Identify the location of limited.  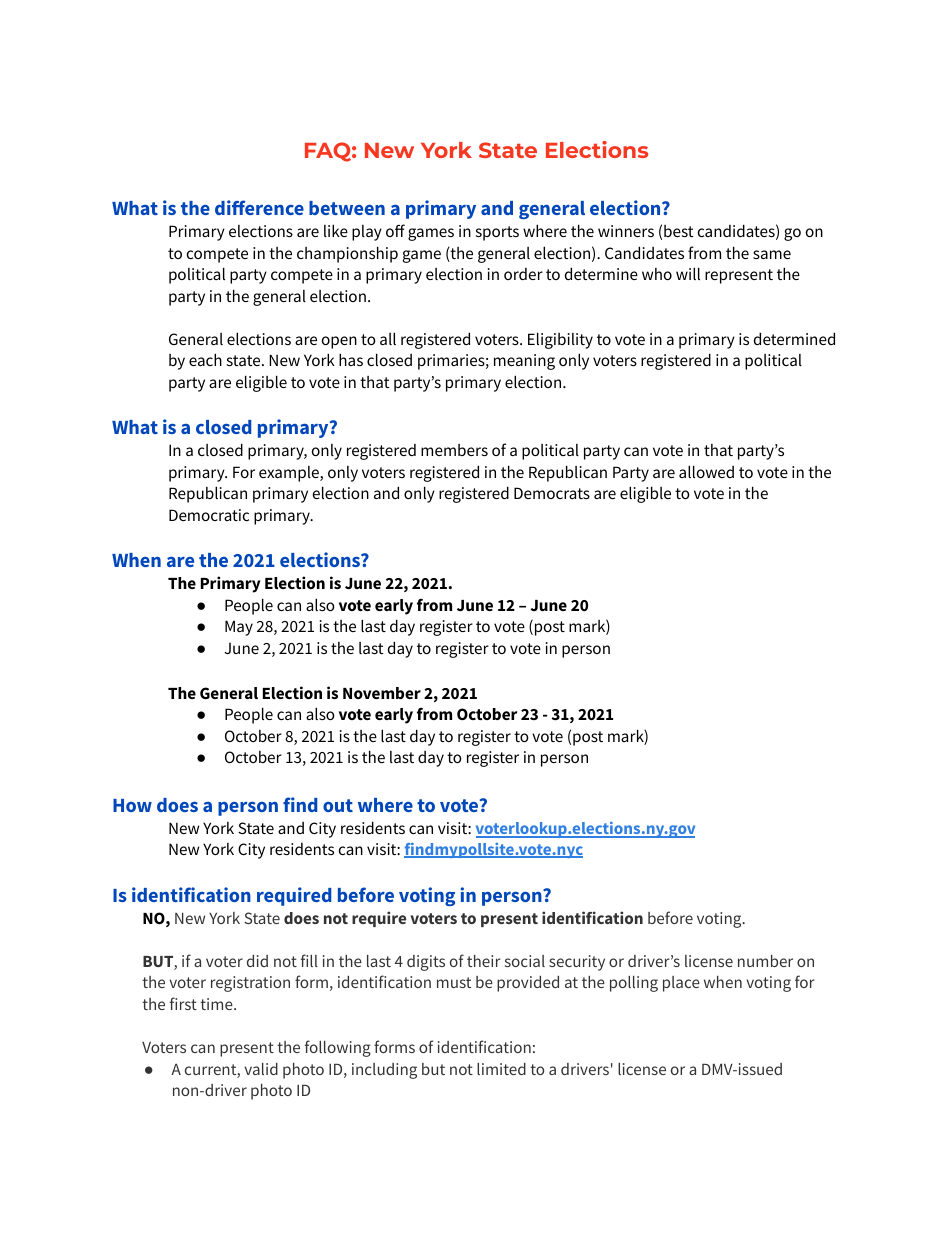
(501, 1069).
